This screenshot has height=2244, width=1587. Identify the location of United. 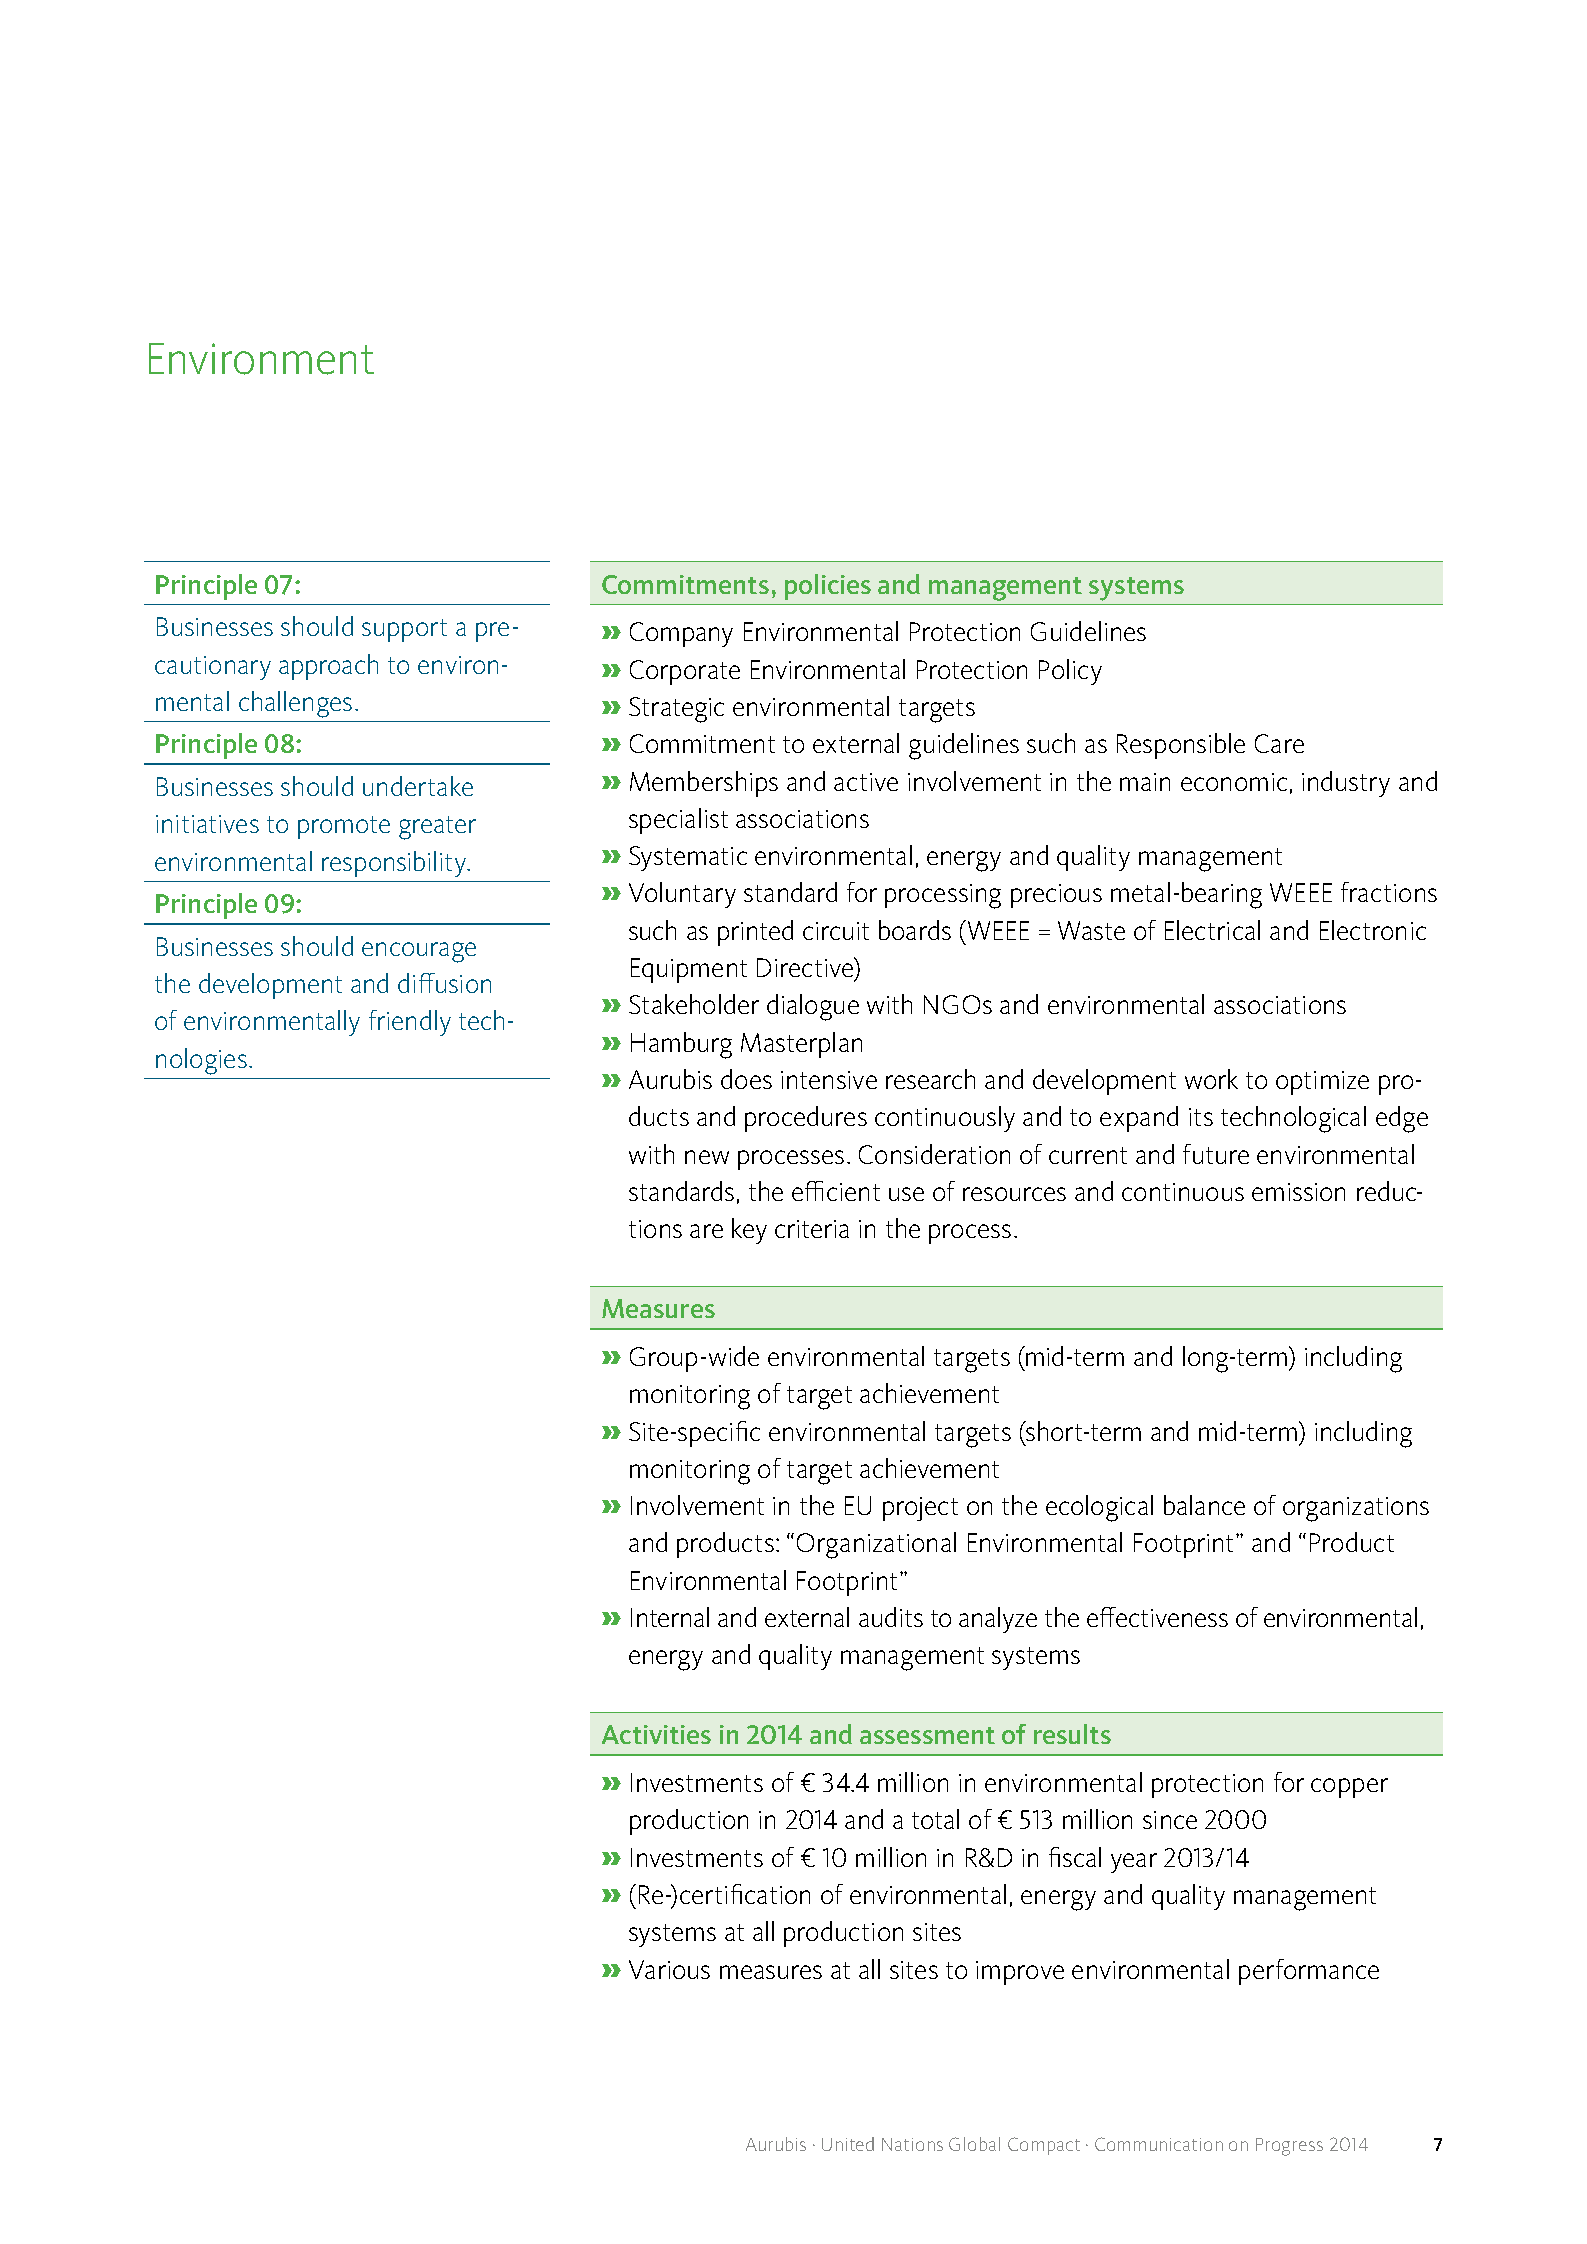
(848, 2144).
